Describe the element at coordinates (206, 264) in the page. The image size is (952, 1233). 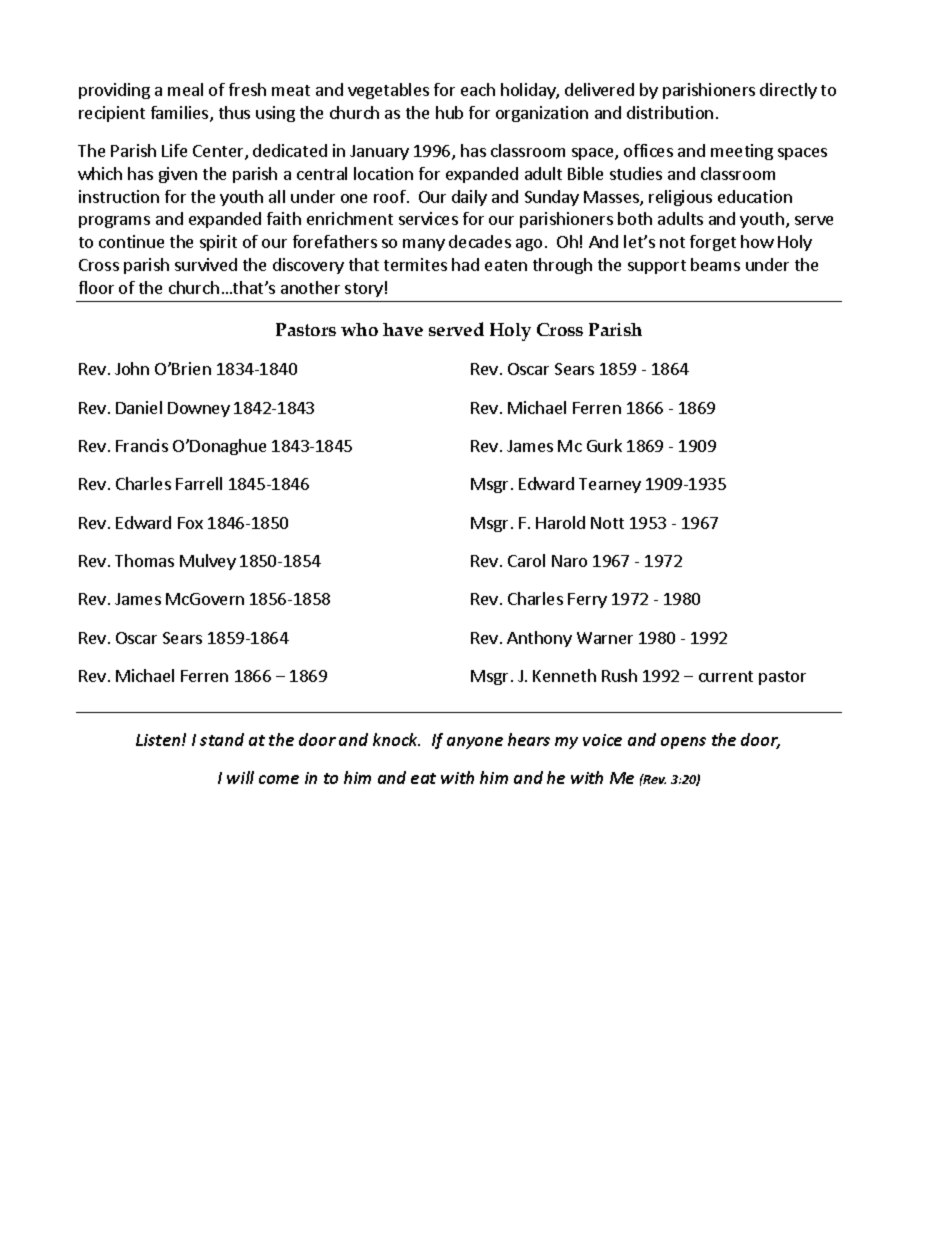
I see `survived` at that location.
